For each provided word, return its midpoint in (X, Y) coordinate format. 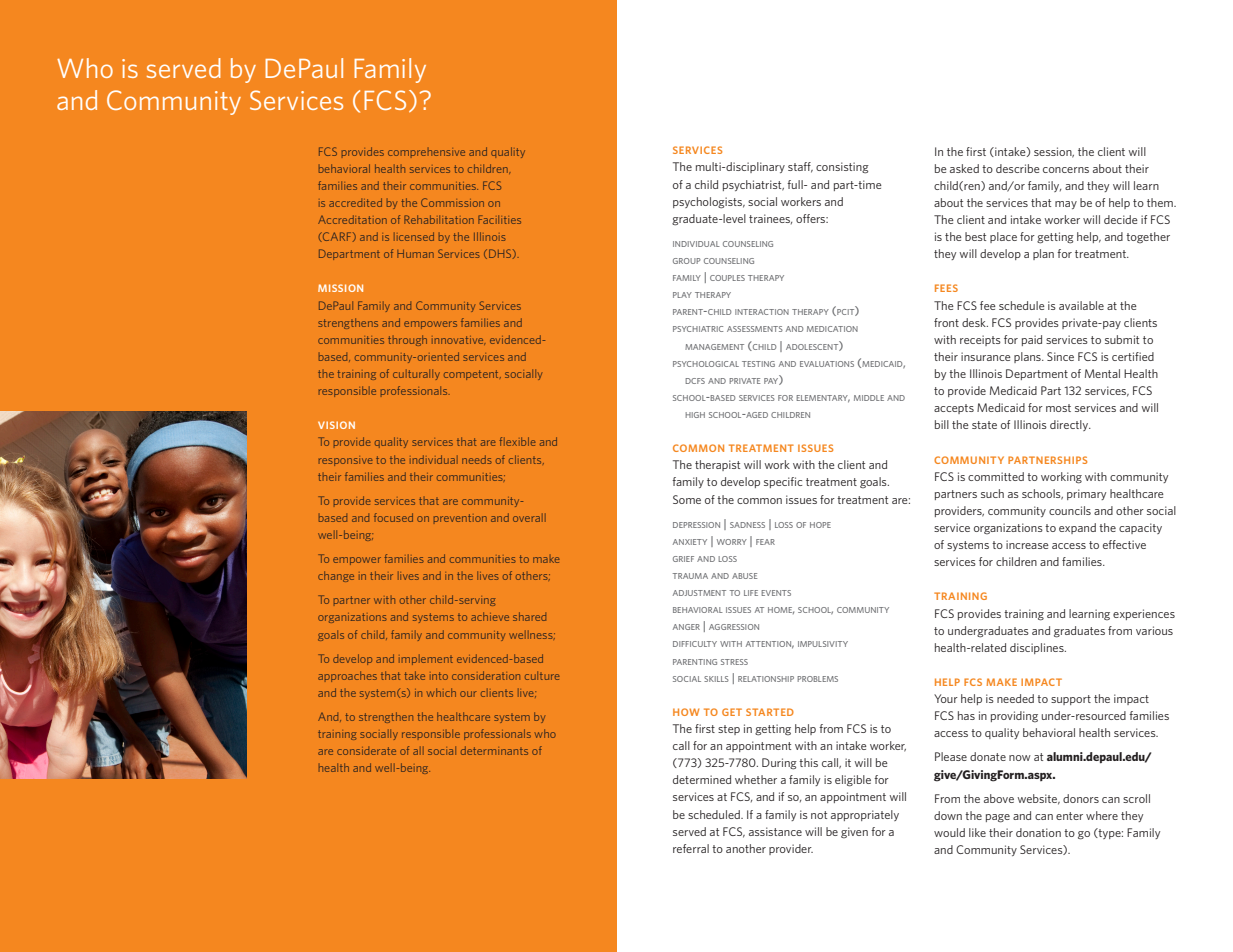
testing (758, 364)
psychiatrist (753, 185)
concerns (1066, 170)
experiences (1144, 614)
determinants (494, 750)
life (751, 593)
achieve (490, 616)
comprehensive (426, 153)
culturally (416, 374)
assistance (775, 831)
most (1058, 408)
